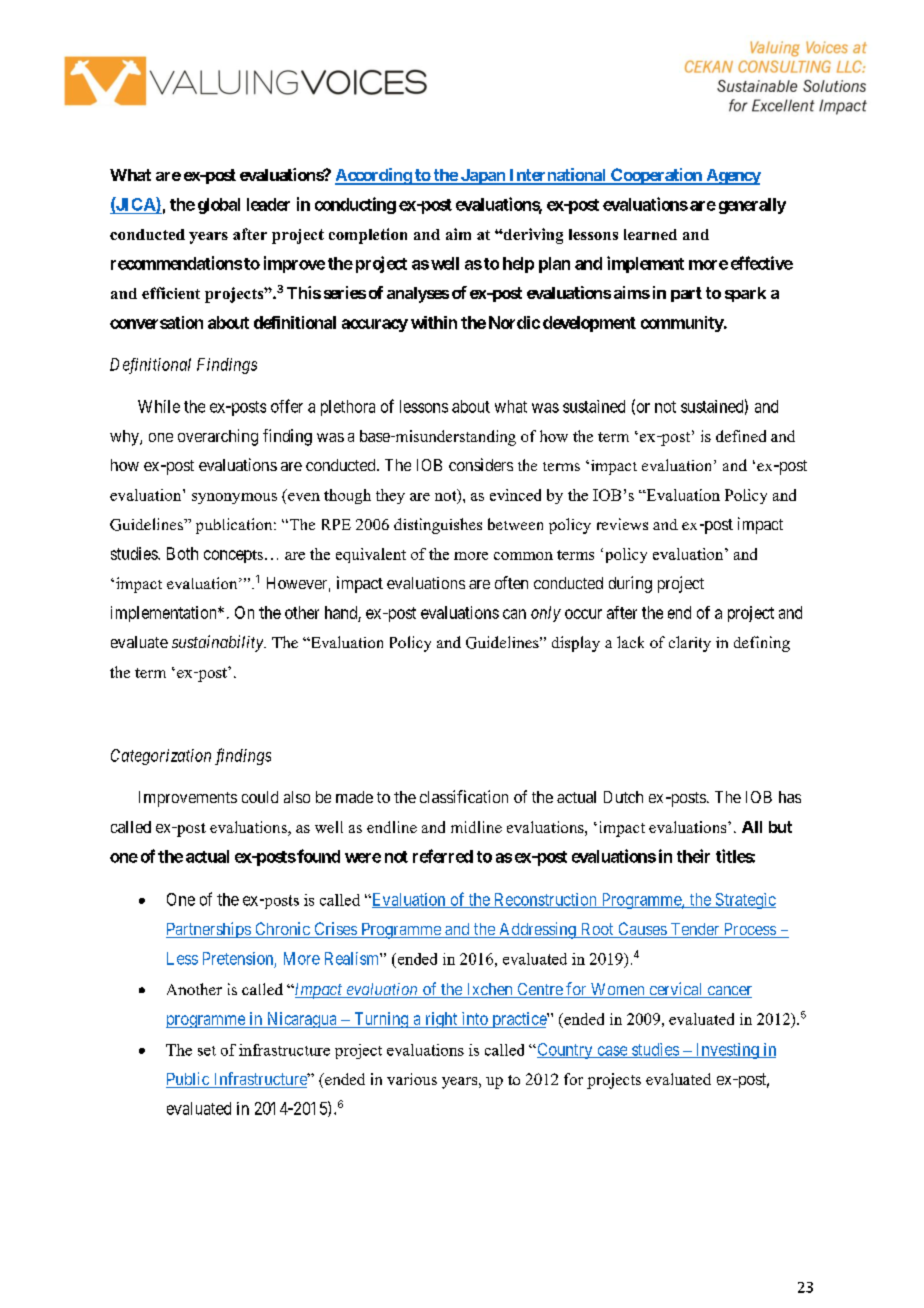  Describe the element at coordinates (690, 644) in the screenshot. I see `clarity` at that location.
